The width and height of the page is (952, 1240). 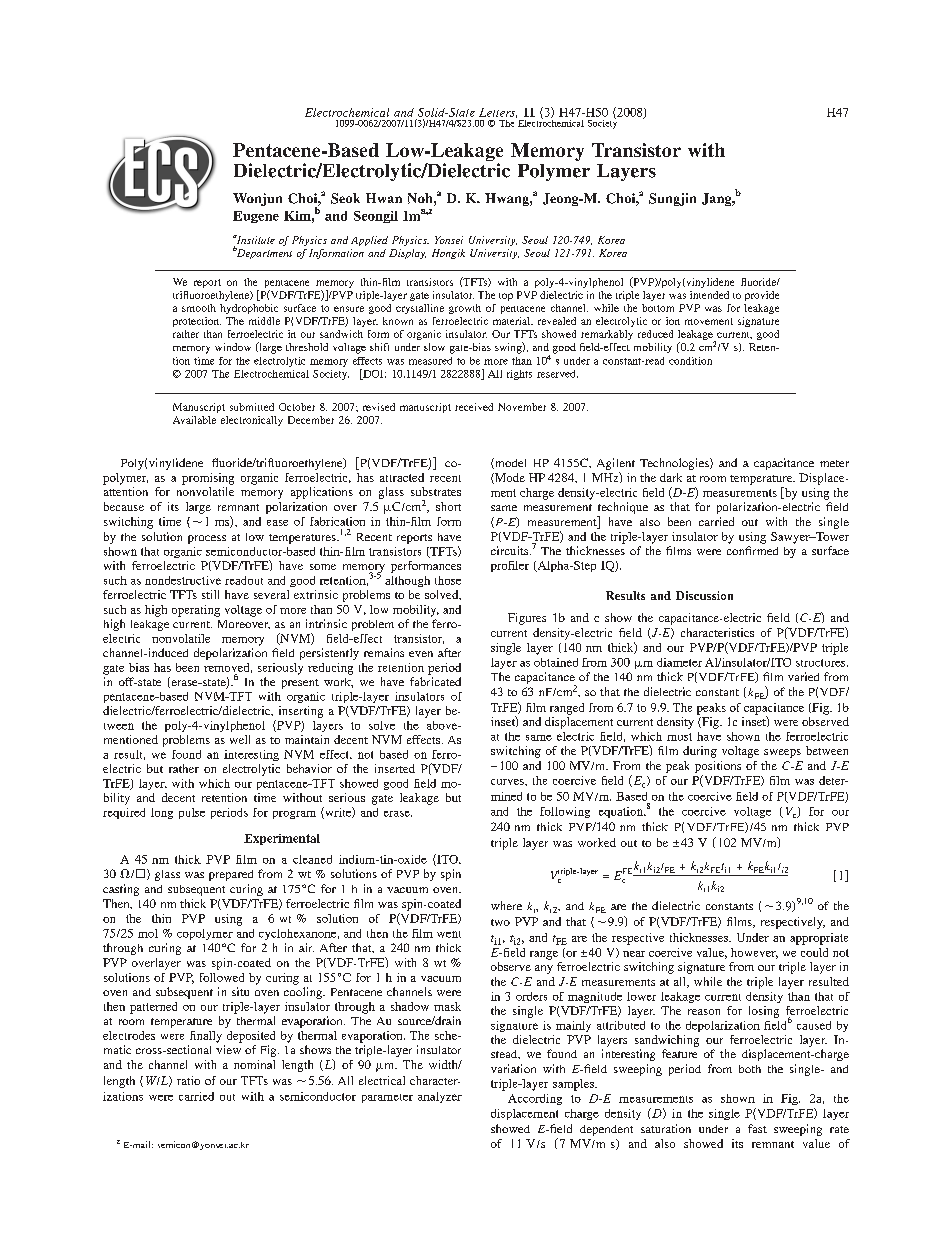 I want to click on prepared, so click(x=231, y=875).
